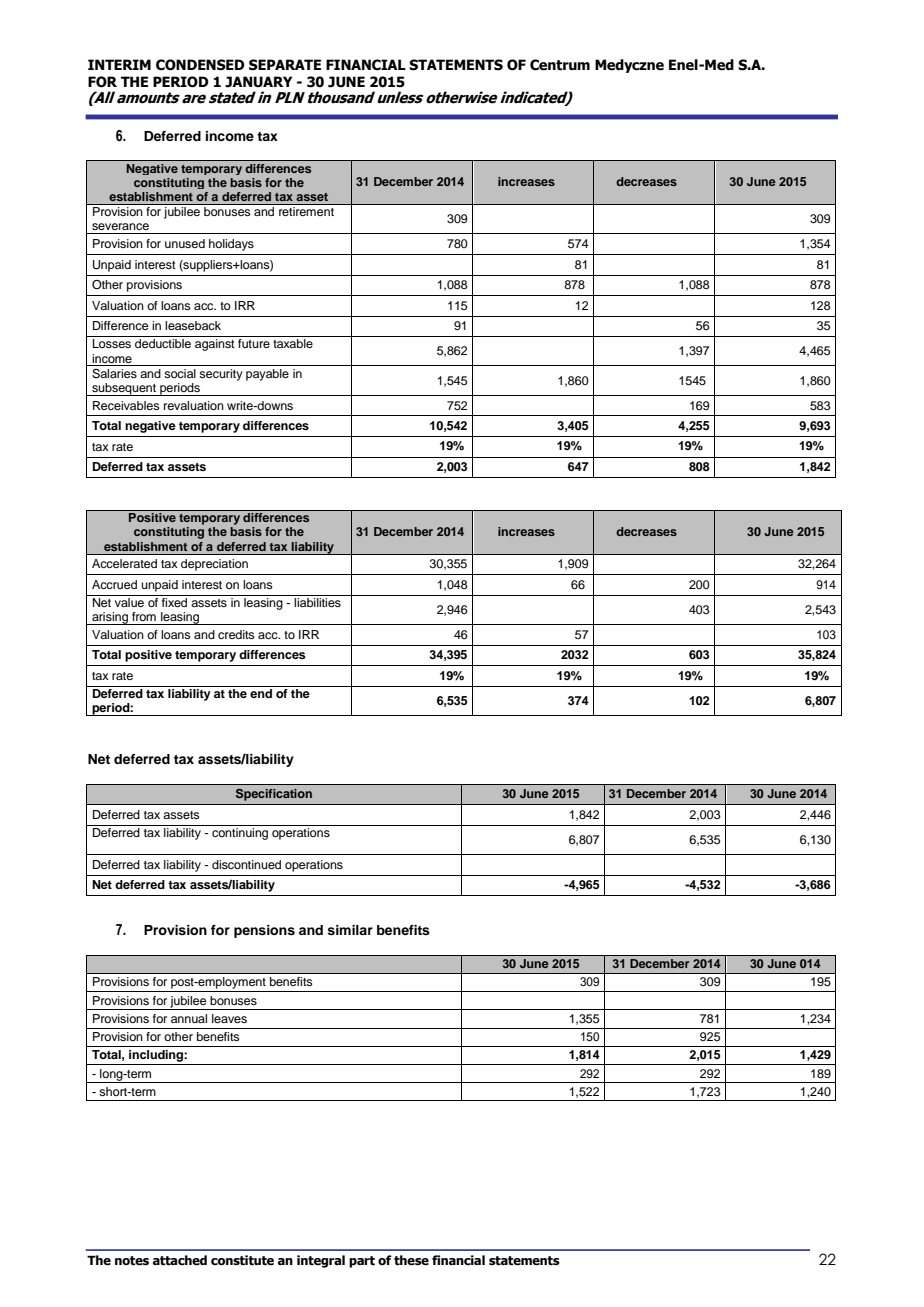 The height and width of the image is (1307, 924). What do you see at coordinates (180, 373) in the image?
I see `social` at bounding box center [180, 373].
